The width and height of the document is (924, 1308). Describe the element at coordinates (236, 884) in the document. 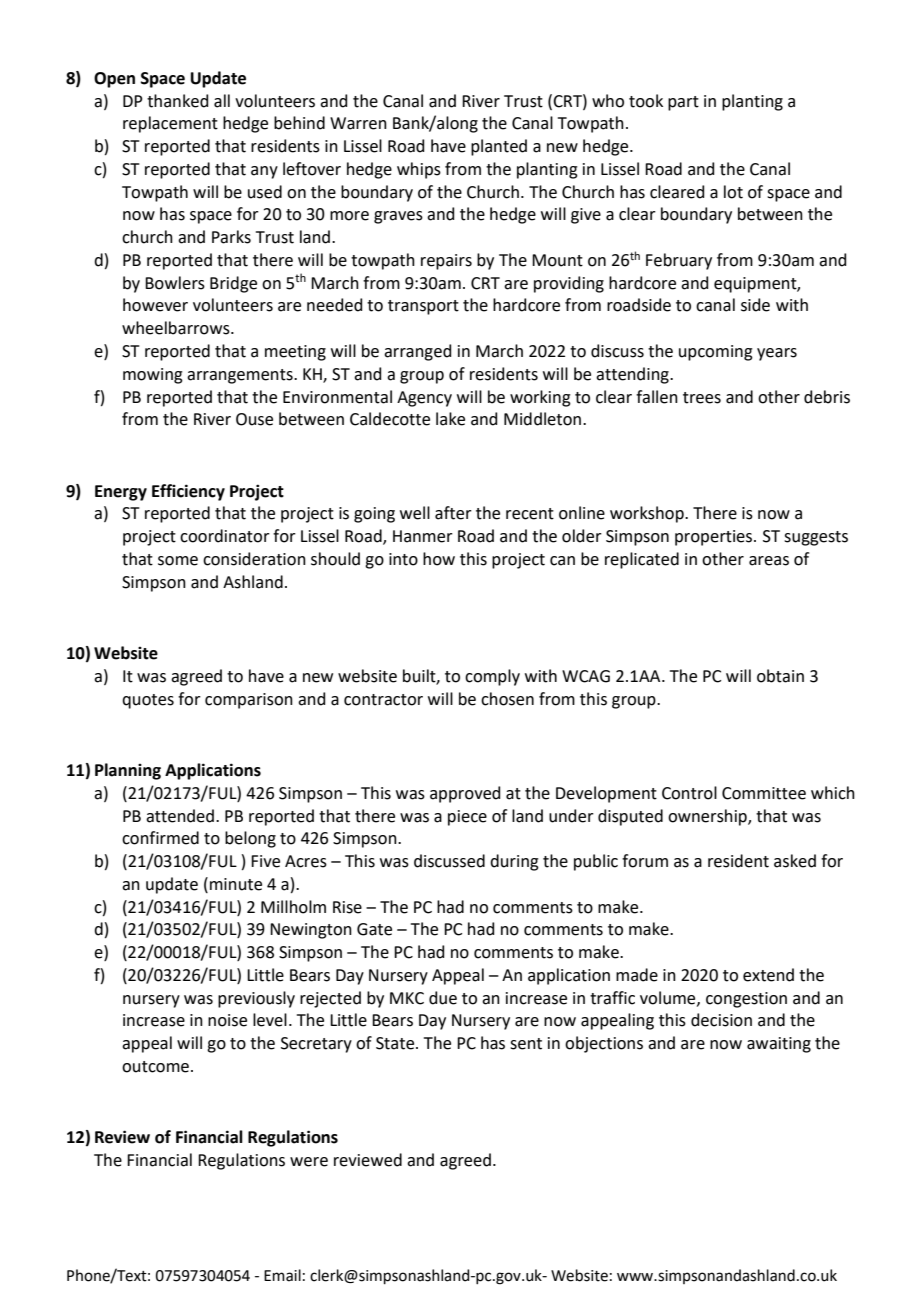

I see `minute` at that location.
